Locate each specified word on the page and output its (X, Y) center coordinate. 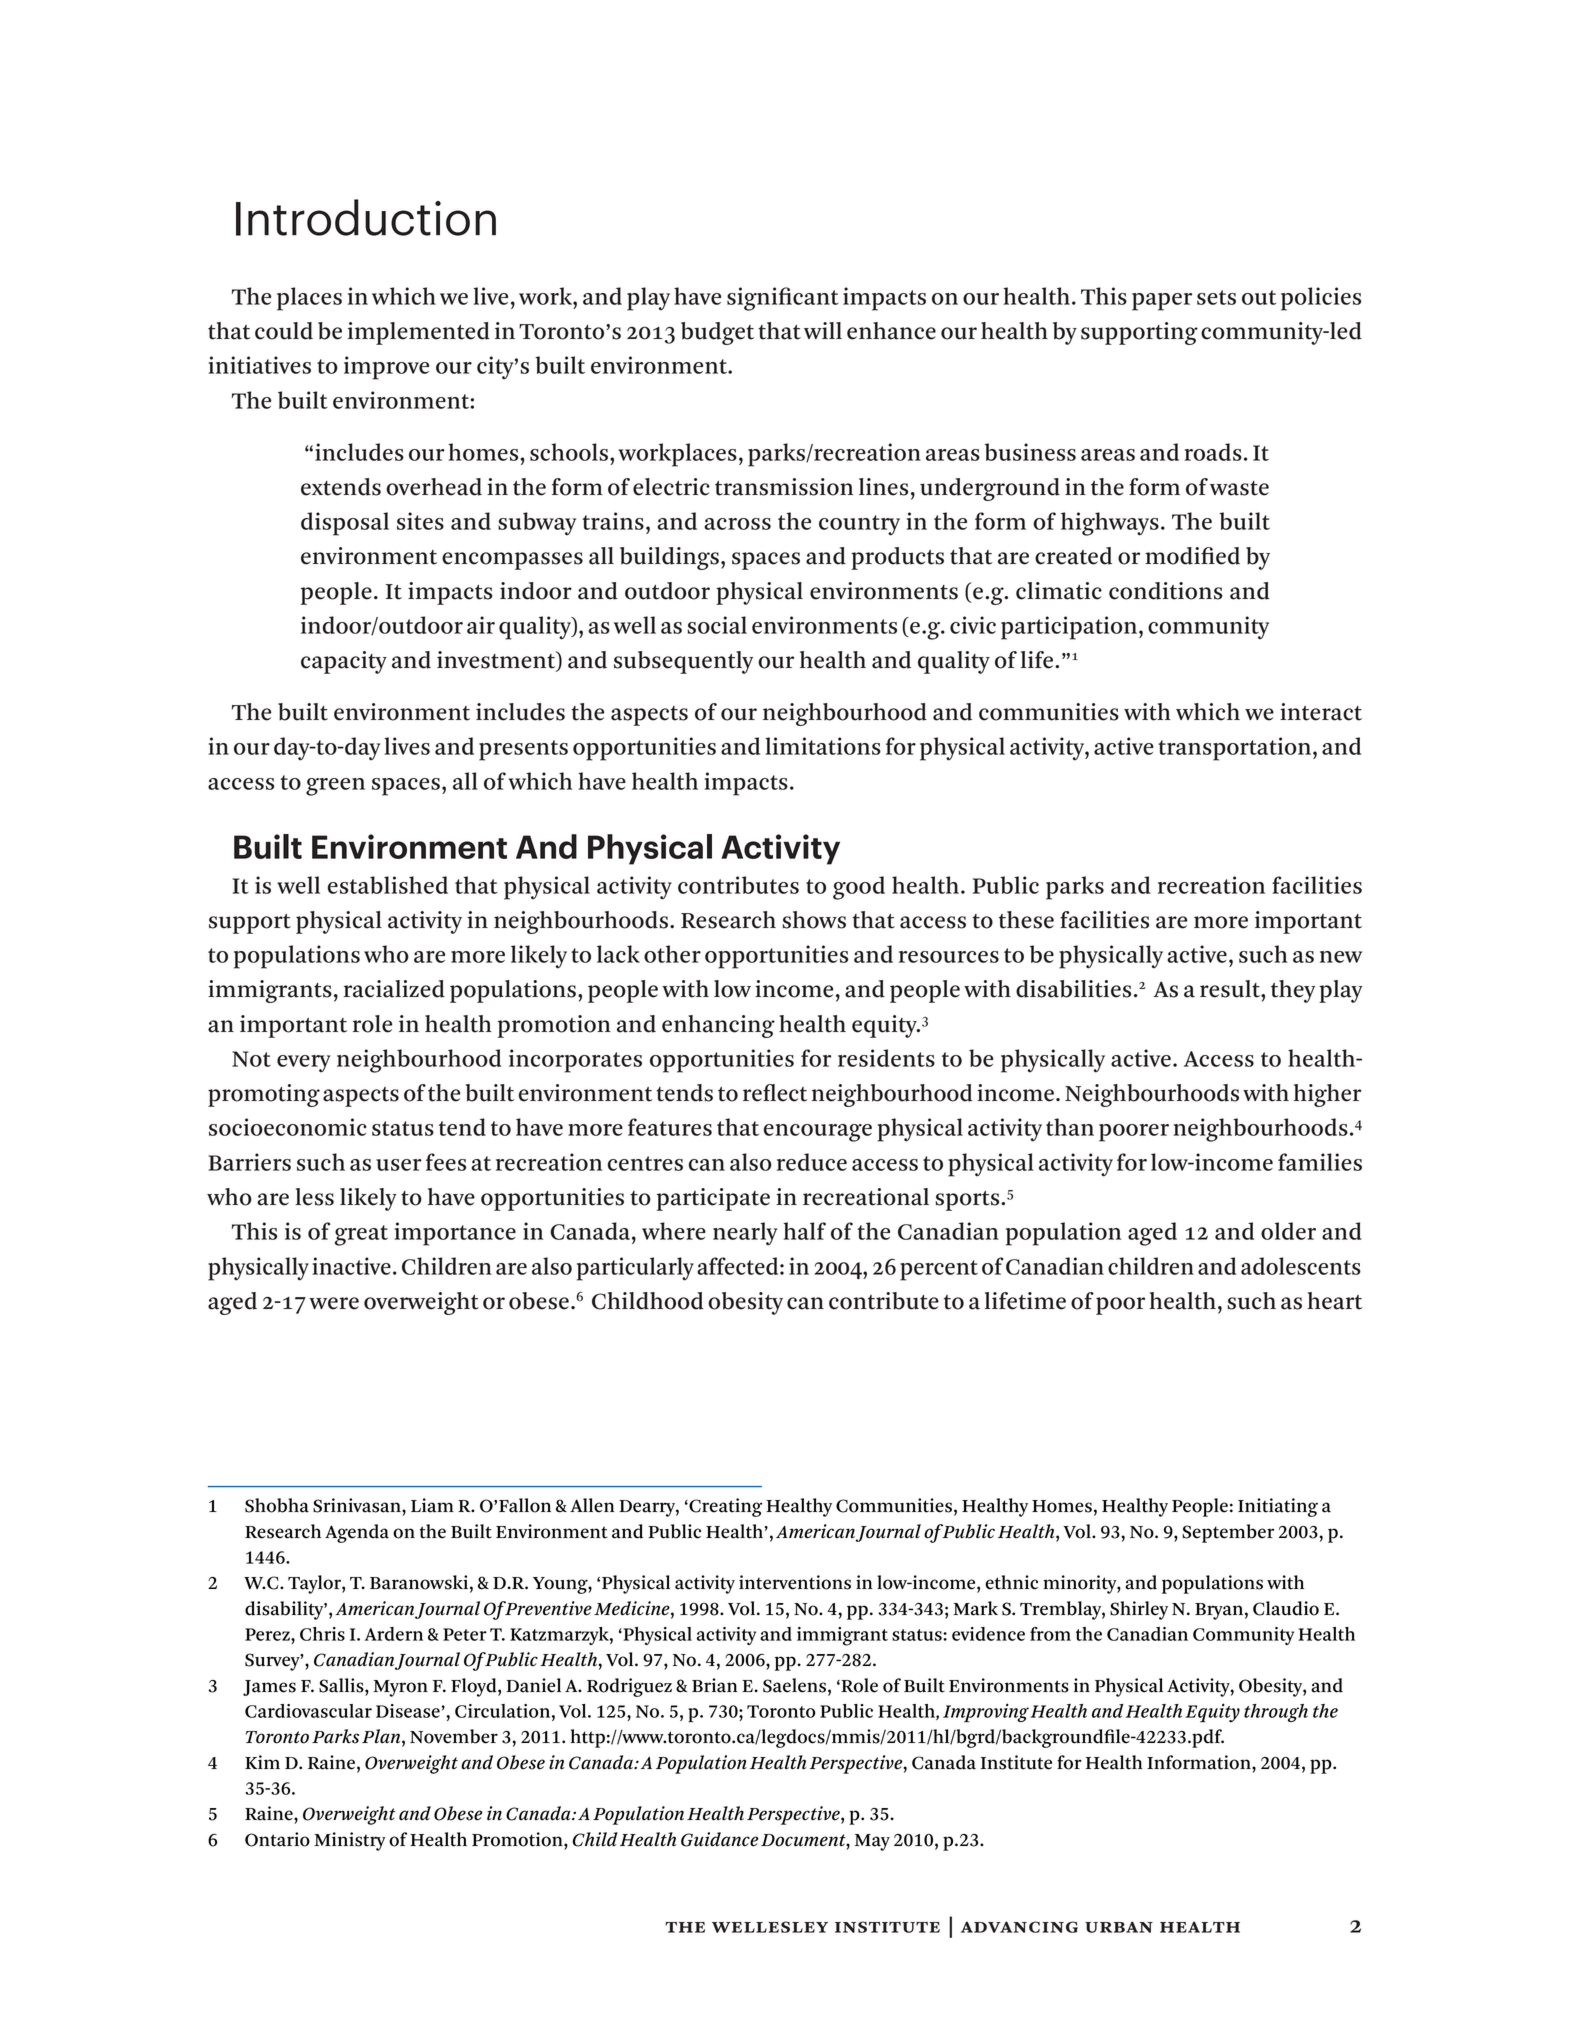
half (804, 1231)
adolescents (1301, 1266)
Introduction (366, 217)
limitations (823, 746)
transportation (1236, 749)
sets (1216, 297)
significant (783, 299)
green (335, 787)
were (334, 1303)
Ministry (349, 1841)
